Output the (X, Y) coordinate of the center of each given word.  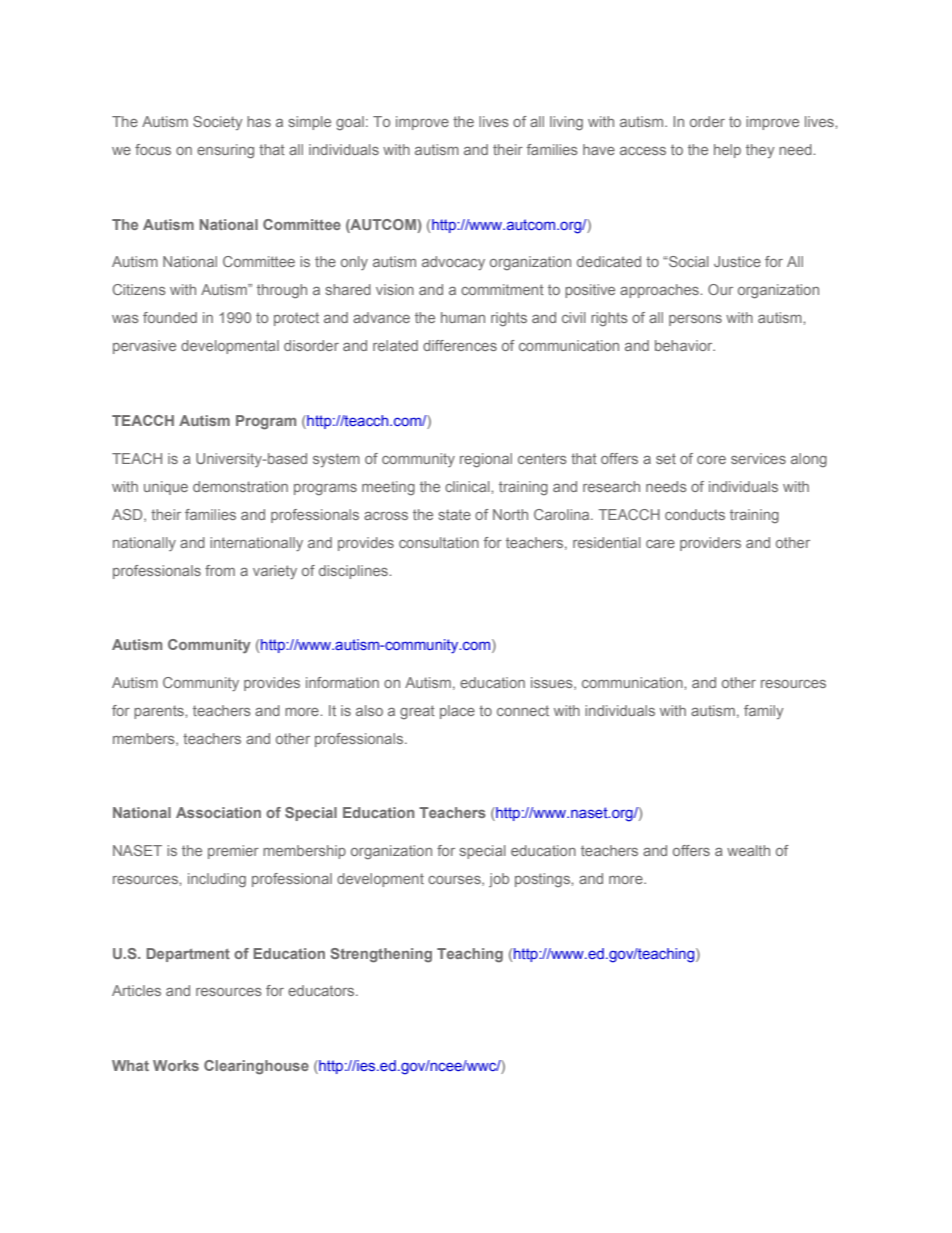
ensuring (225, 151)
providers (710, 544)
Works (176, 1065)
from (220, 570)
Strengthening (381, 955)
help (727, 151)
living (566, 123)
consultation (439, 542)
